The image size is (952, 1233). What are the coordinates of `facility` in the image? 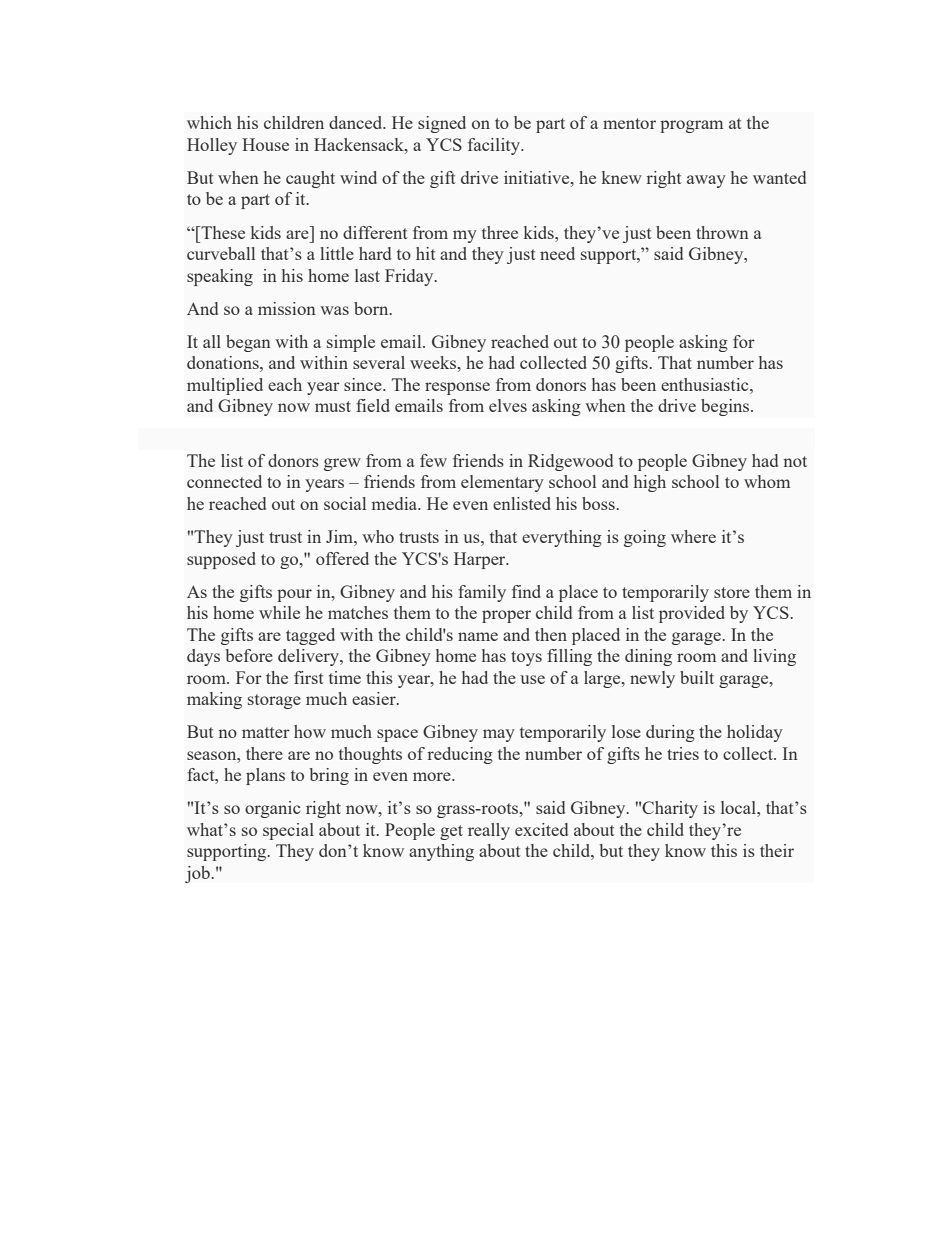 It's located at (495, 146).
